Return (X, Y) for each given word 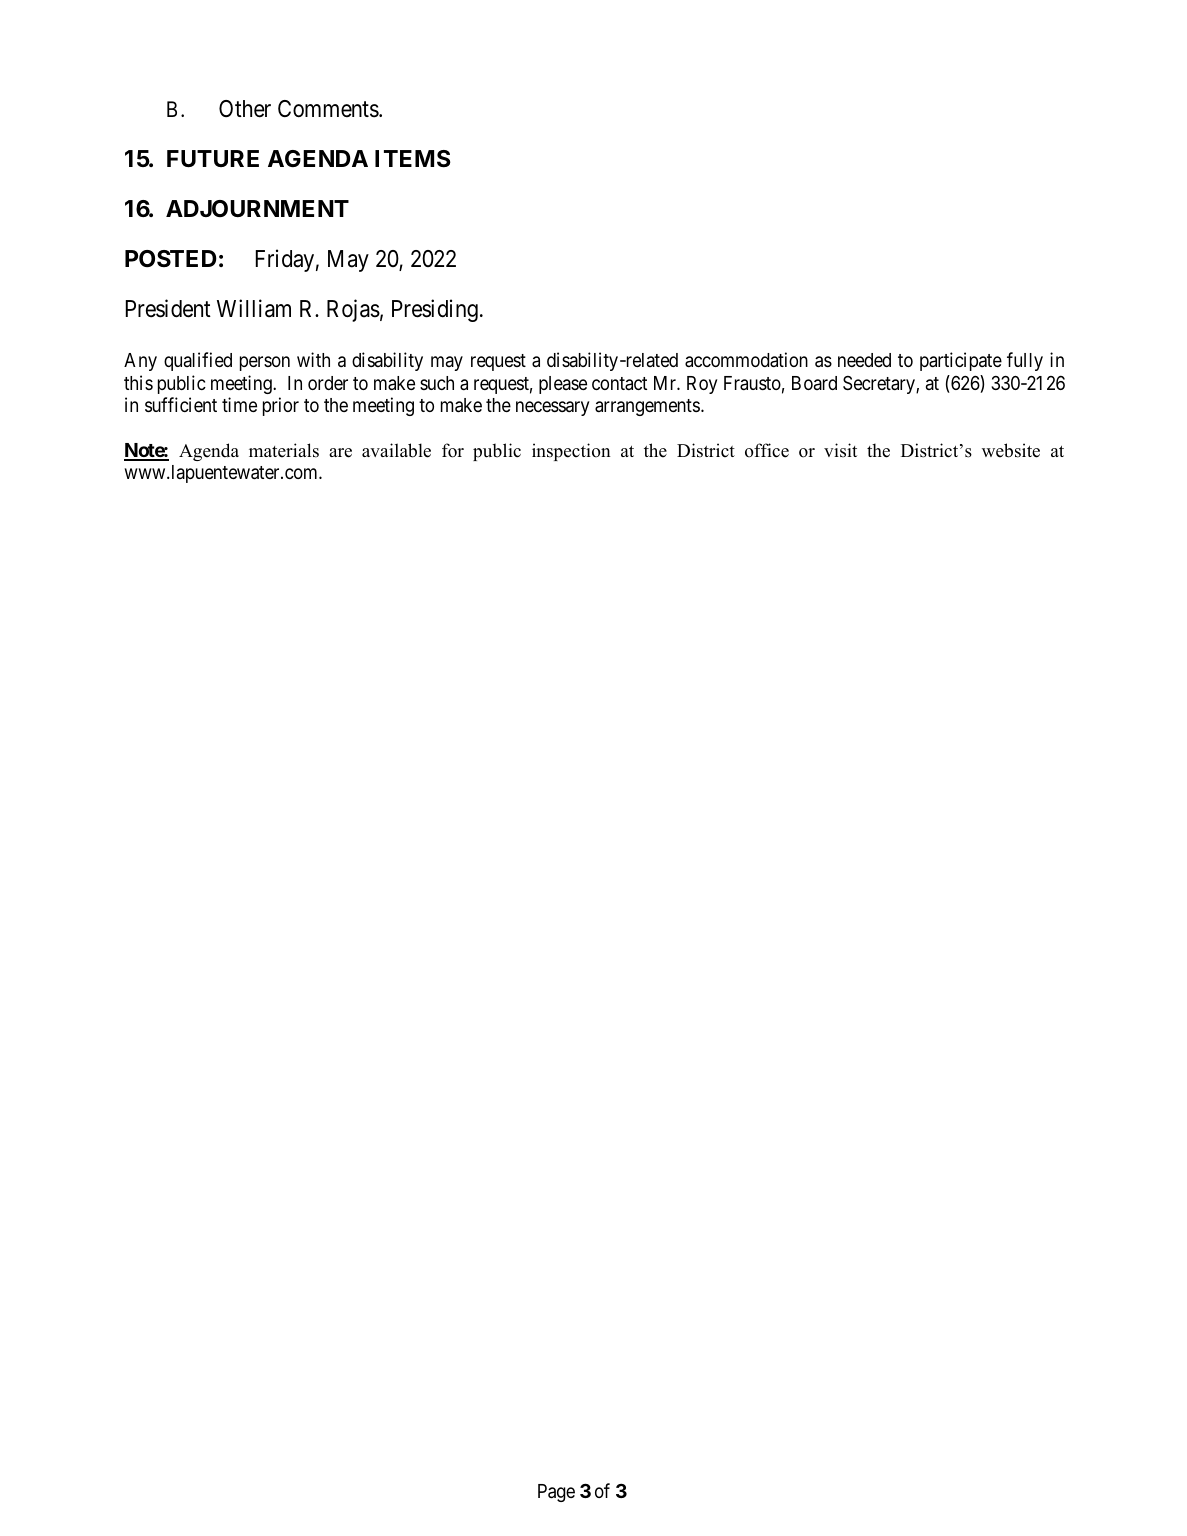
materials (284, 450)
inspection (571, 452)
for (453, 450)
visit (840, 450)
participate (961, 361)
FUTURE (213, 159)
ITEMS (413, 159)
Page (556, 1493)
